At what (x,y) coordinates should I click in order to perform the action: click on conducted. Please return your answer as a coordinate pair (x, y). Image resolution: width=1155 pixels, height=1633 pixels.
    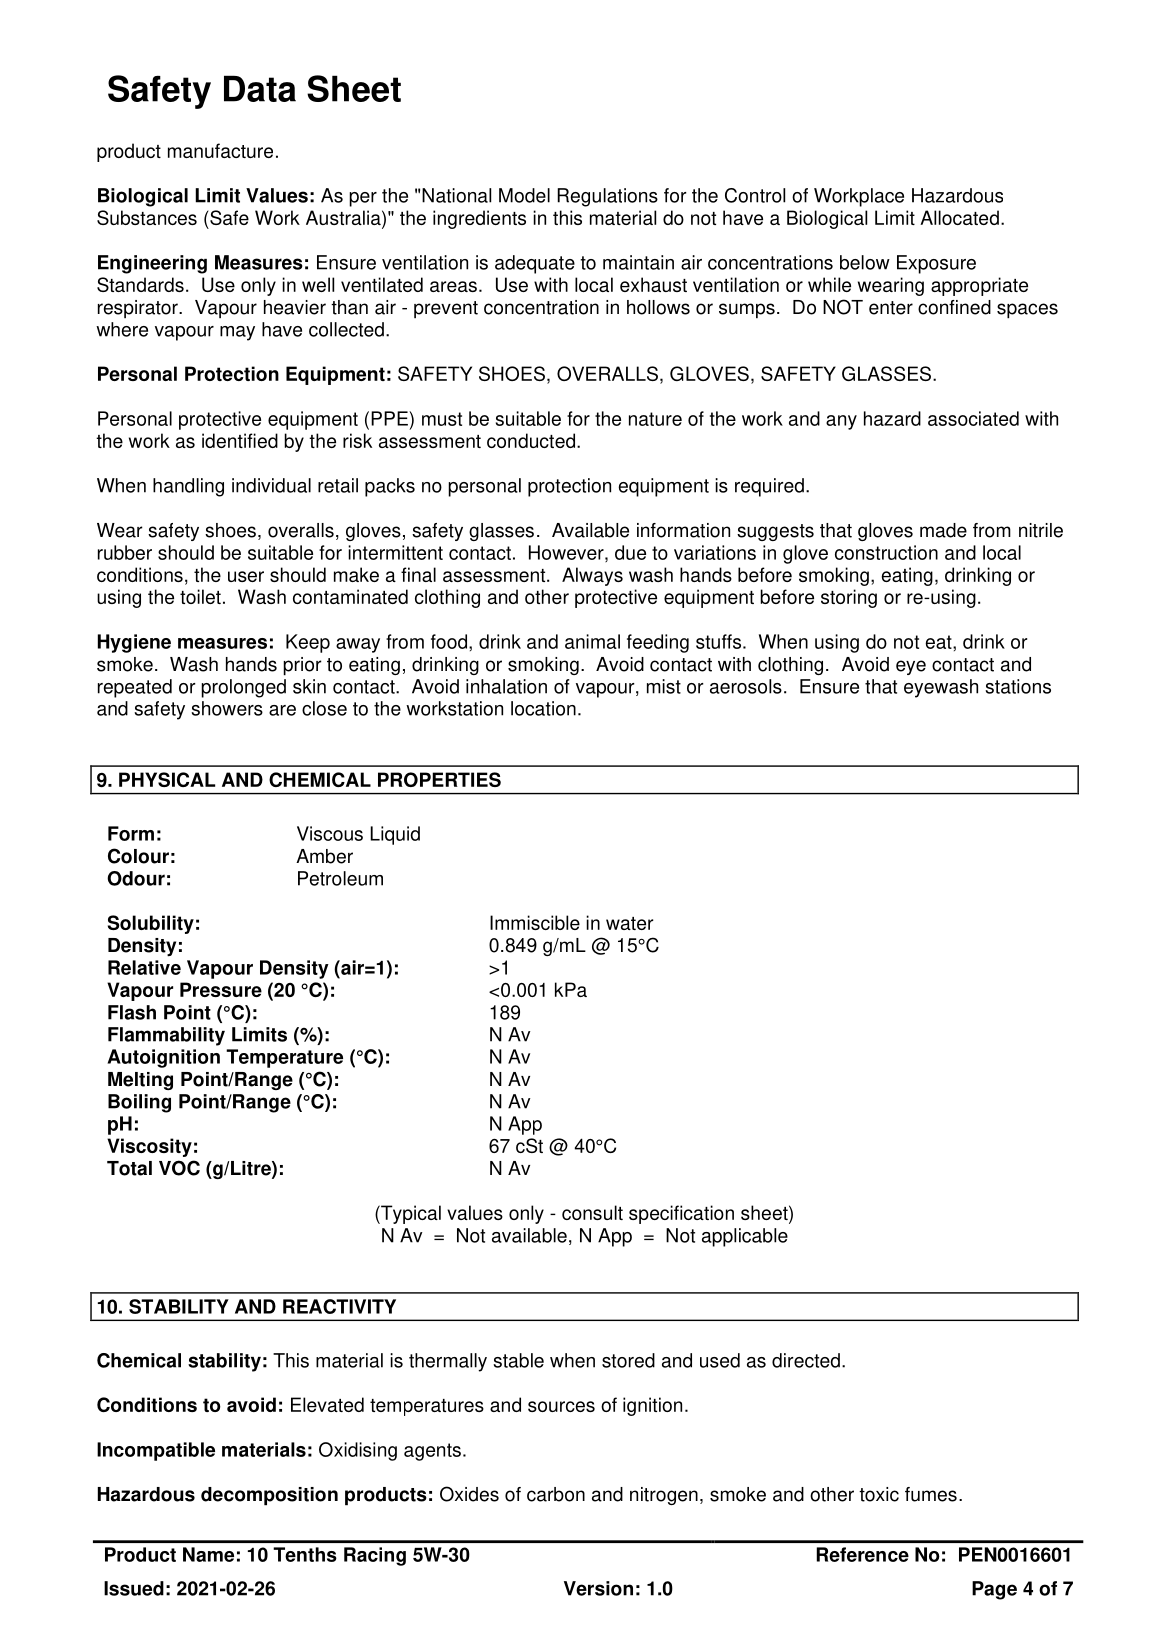
    Looking at the image, I should click on (531, 440).
